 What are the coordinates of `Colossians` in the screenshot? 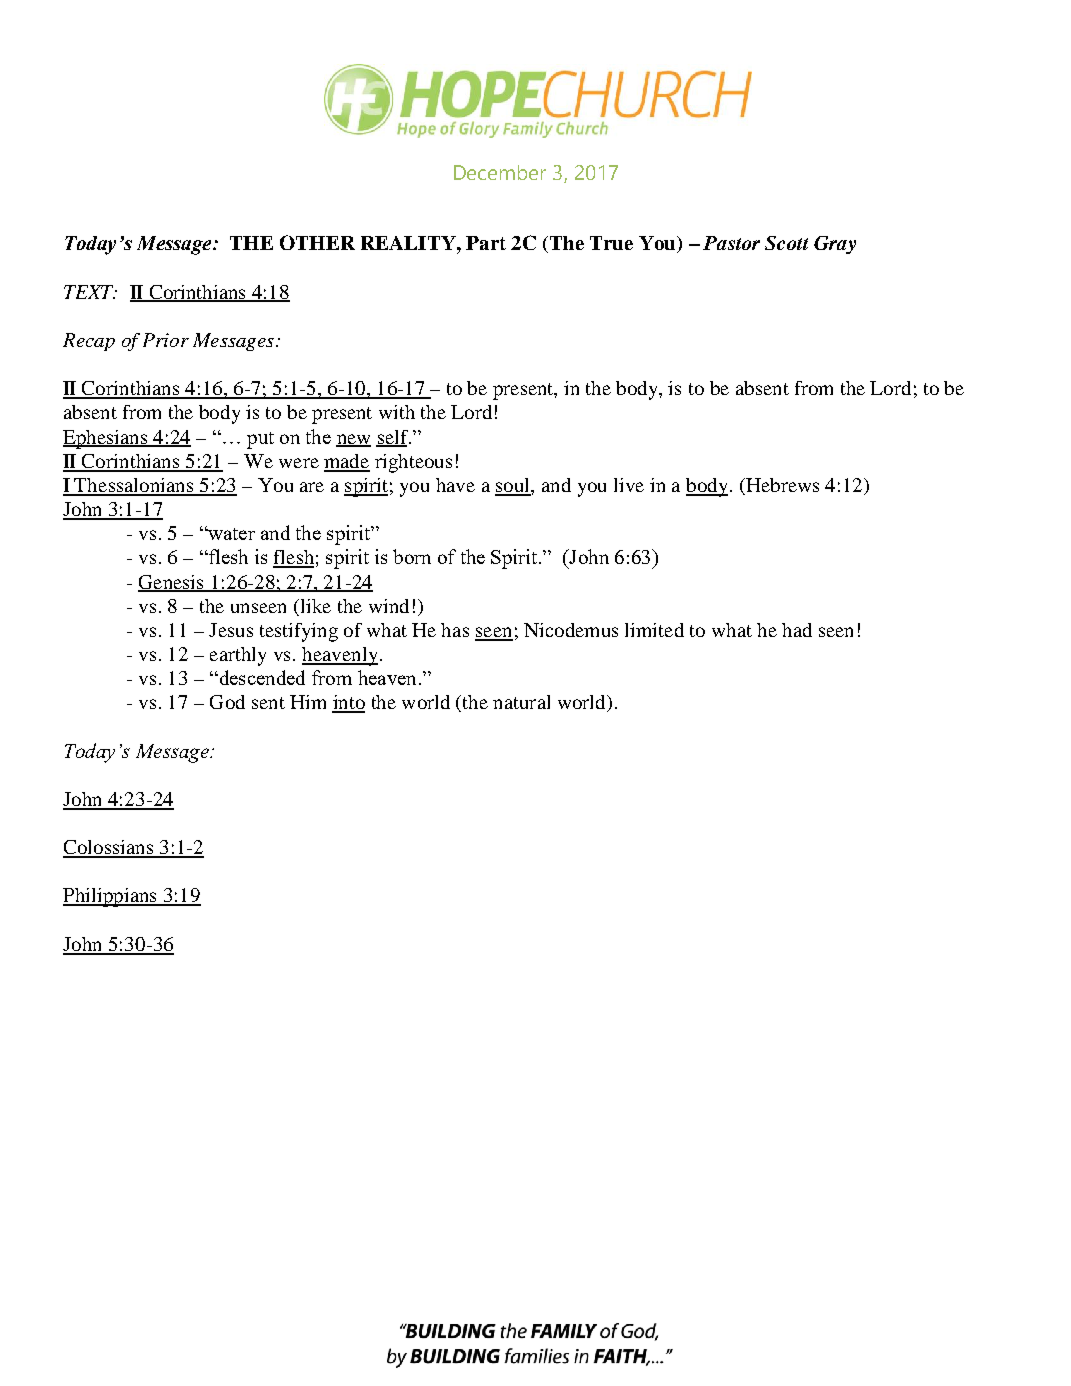 It's located at (109, 848).
